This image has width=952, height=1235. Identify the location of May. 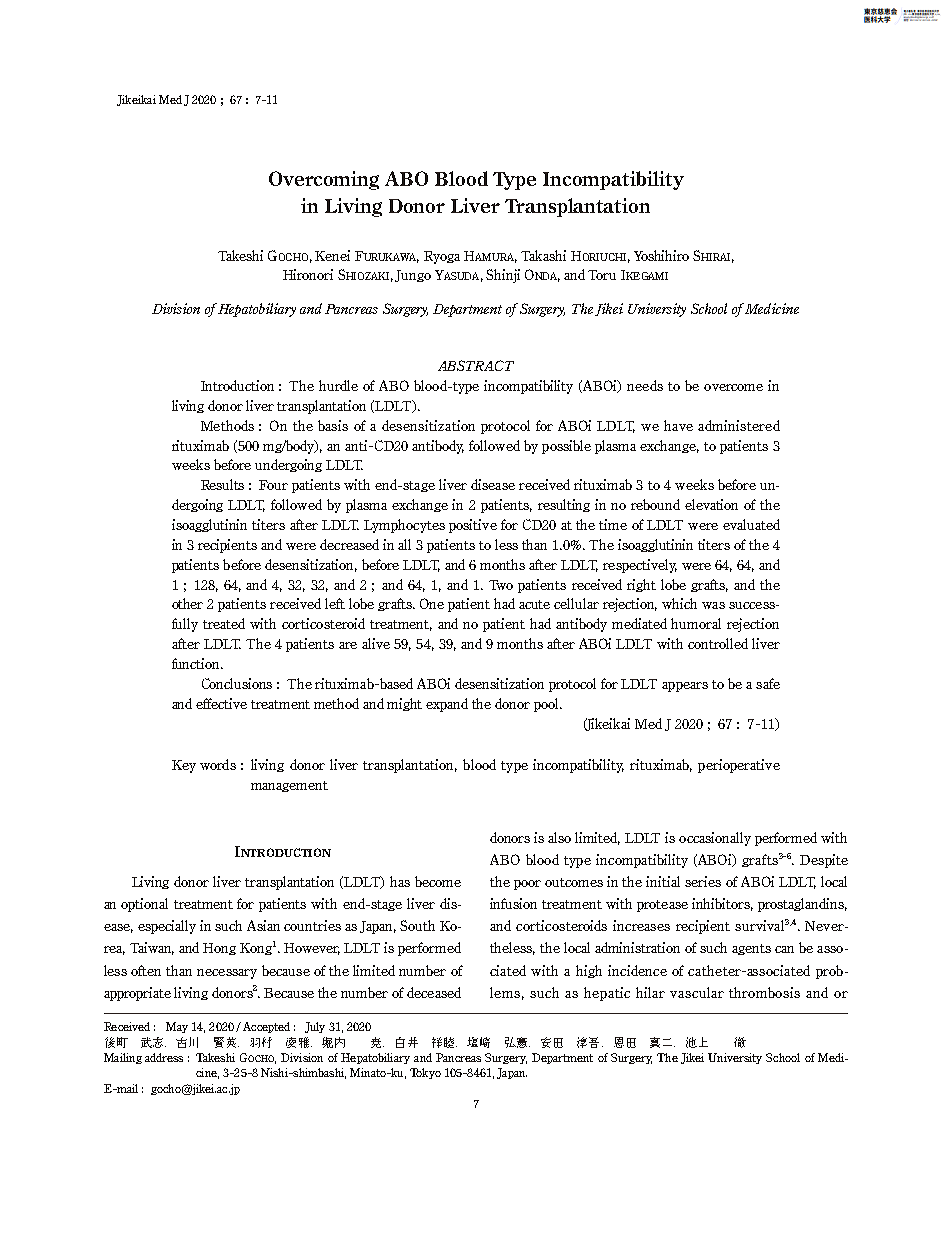
(177, 1027).
